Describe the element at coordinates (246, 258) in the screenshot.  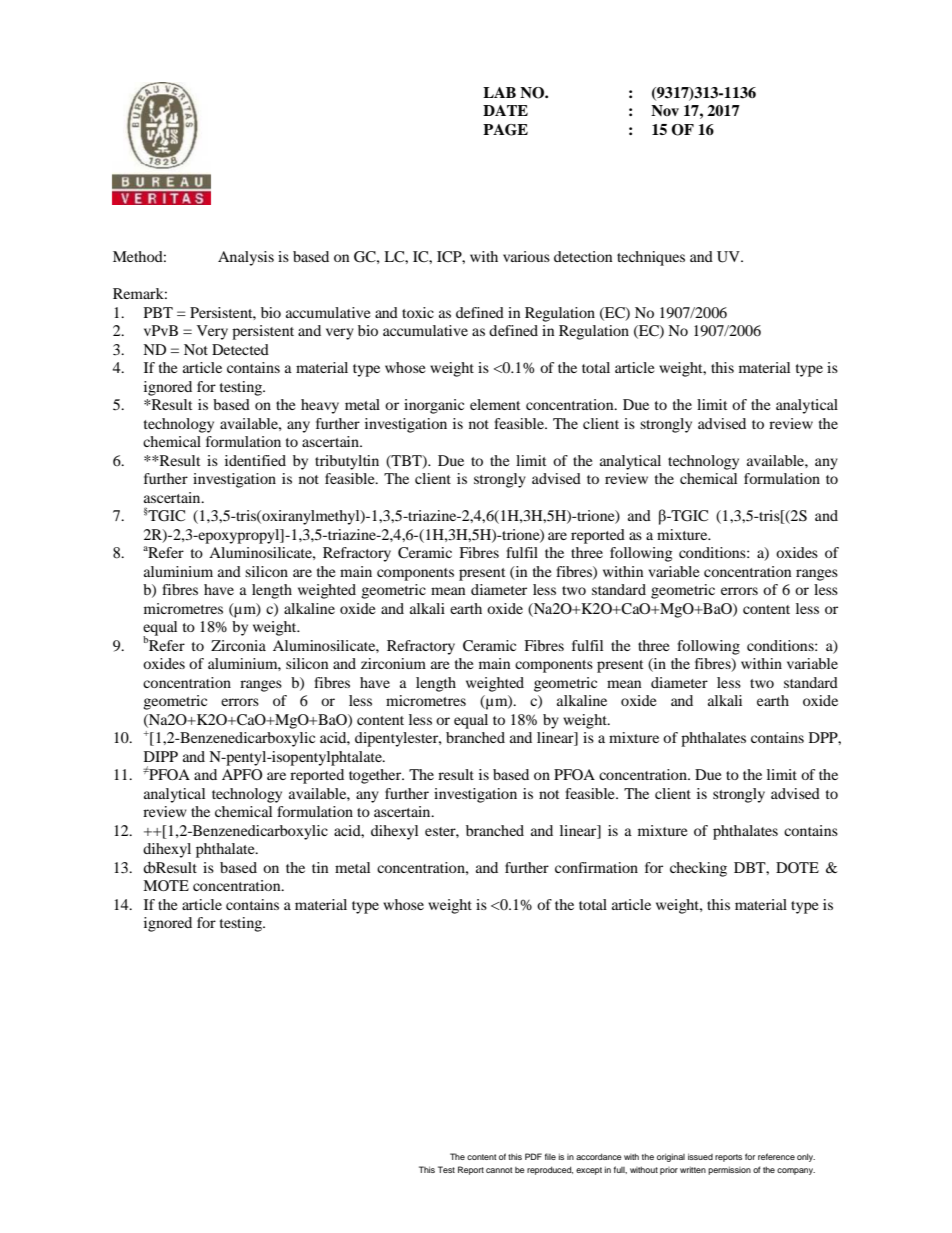
I see `Analysis` at that location.
